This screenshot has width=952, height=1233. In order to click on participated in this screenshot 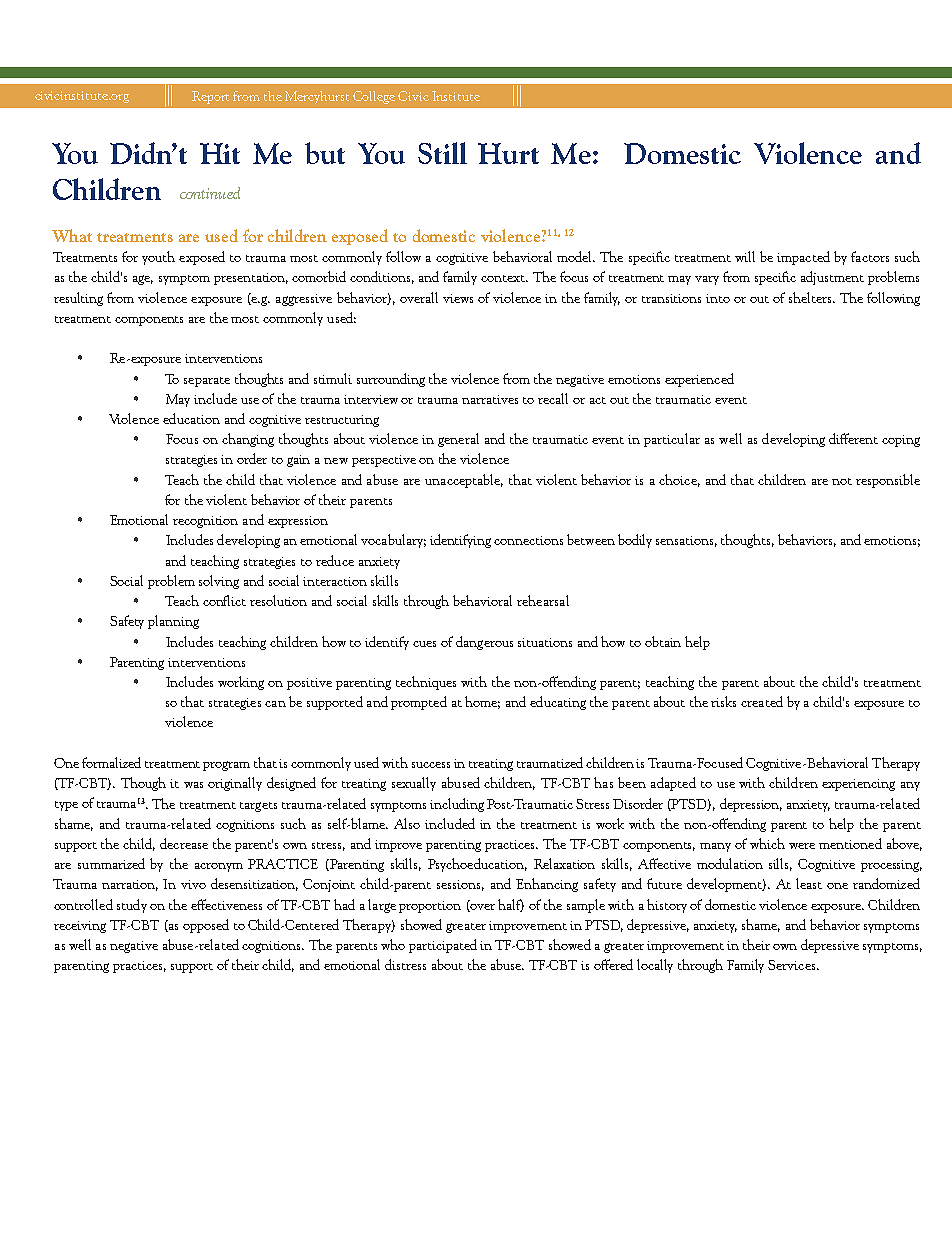, I will do `click(443, 946)`.
